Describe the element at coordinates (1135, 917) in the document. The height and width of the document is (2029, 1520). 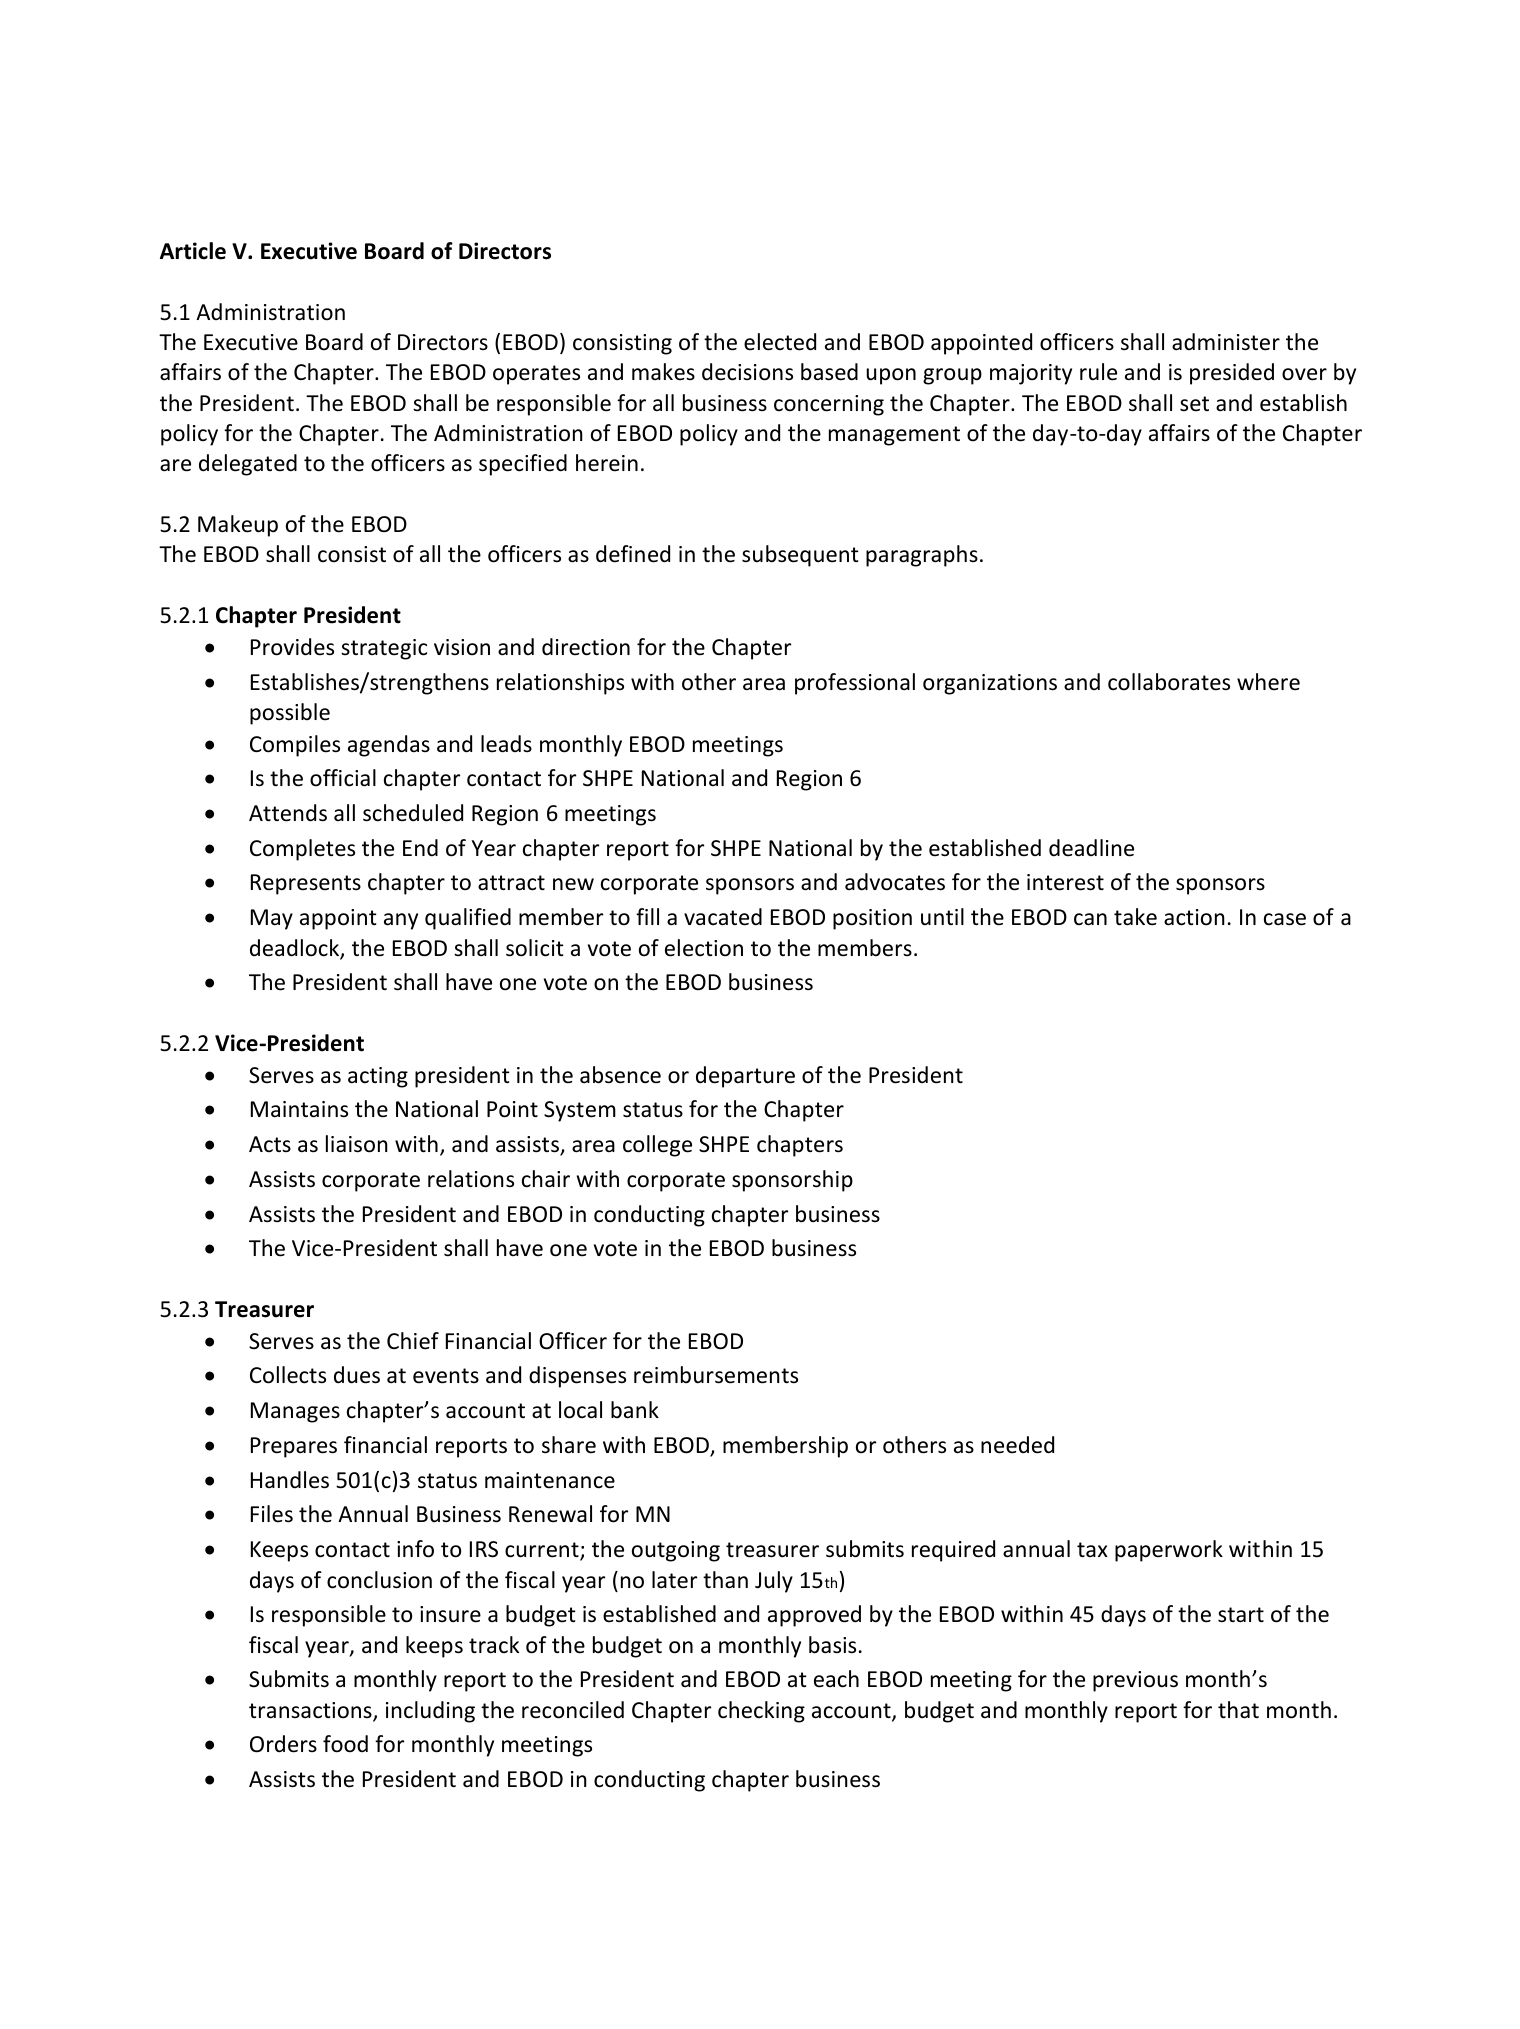
I see `take` at that location.
